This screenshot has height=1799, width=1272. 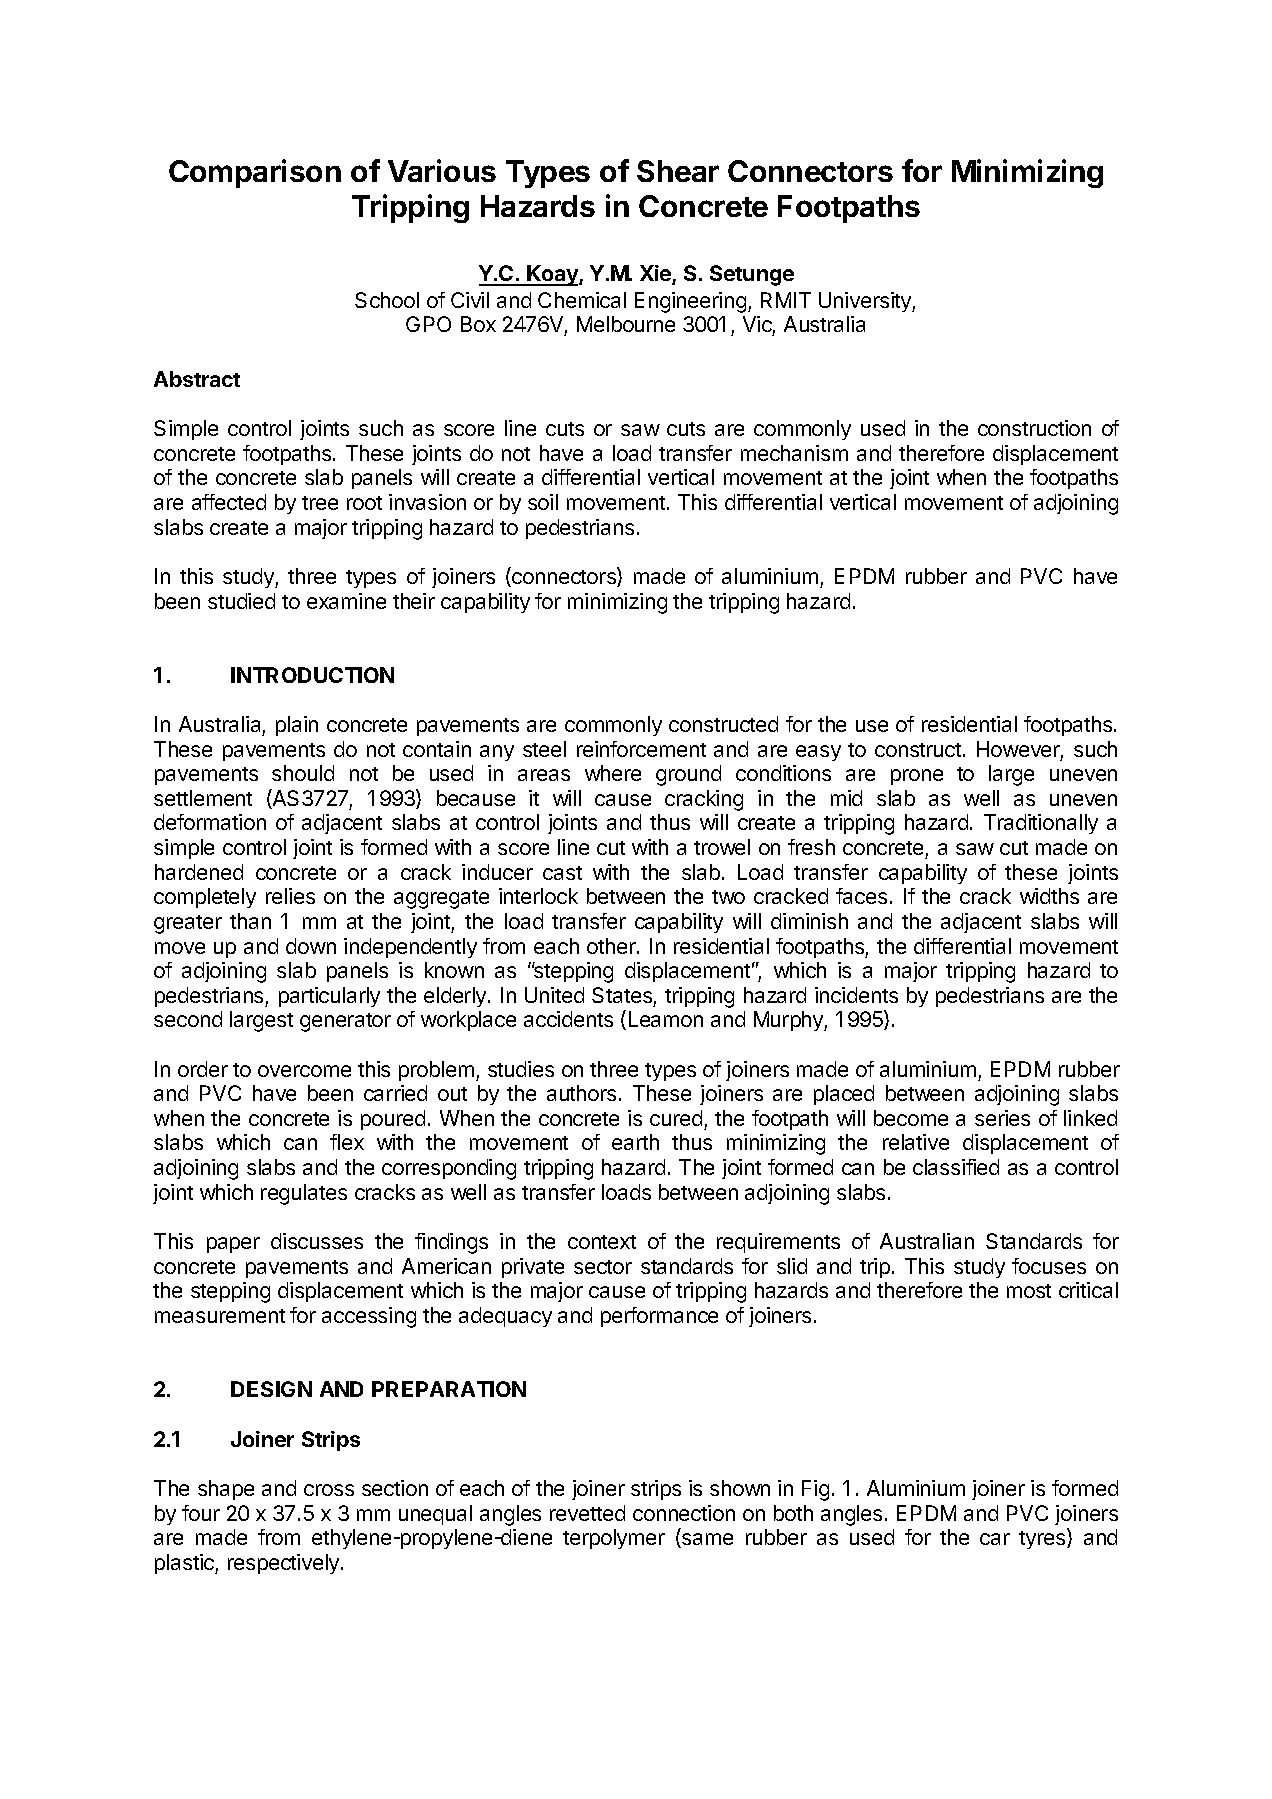 What do you see at coordinates (786, 300) in the screenshot?
I see `RMIT` at bounding box center [786, 300].
